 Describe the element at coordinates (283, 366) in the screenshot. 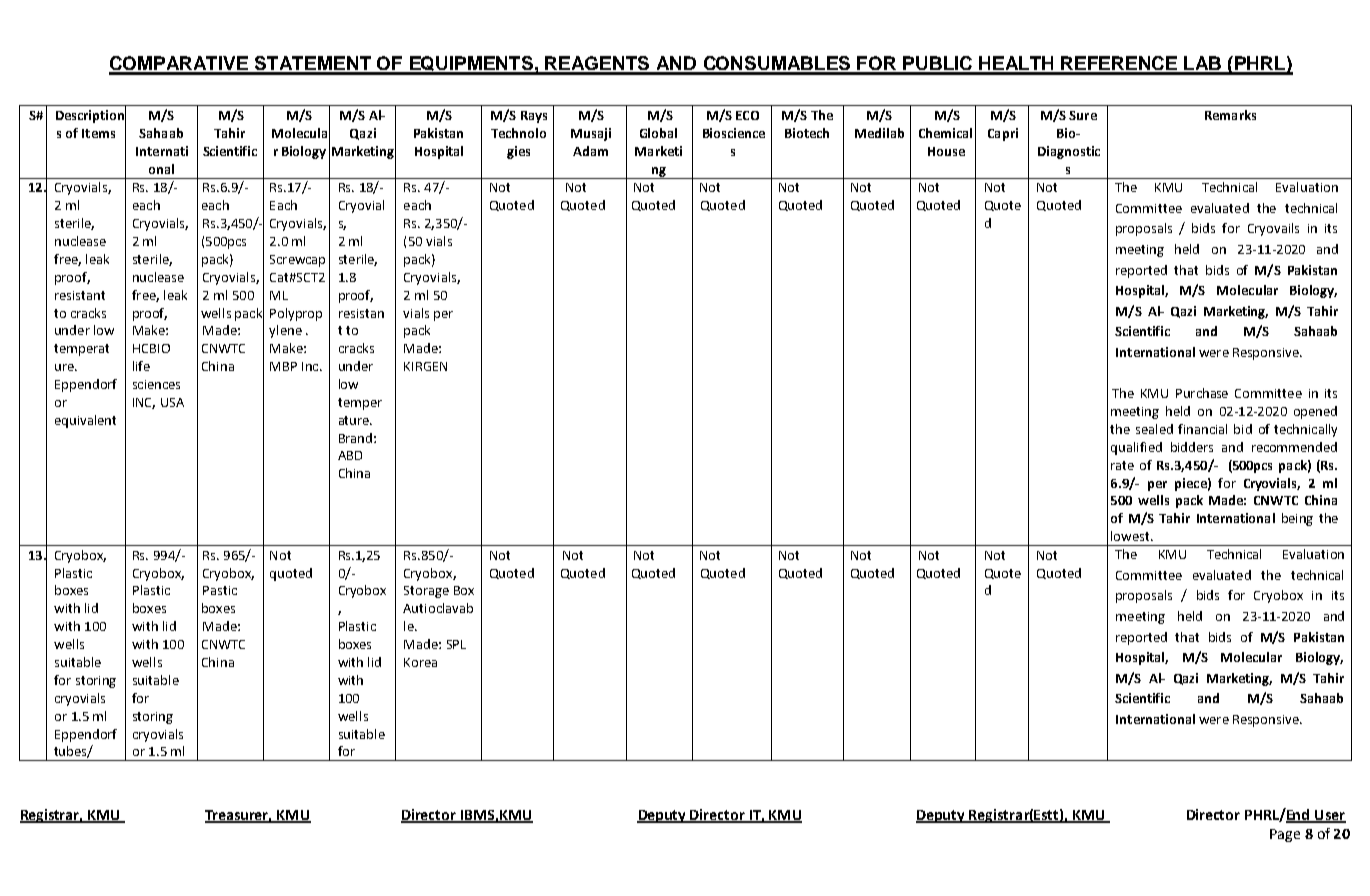

I see `MBP` at that location.
